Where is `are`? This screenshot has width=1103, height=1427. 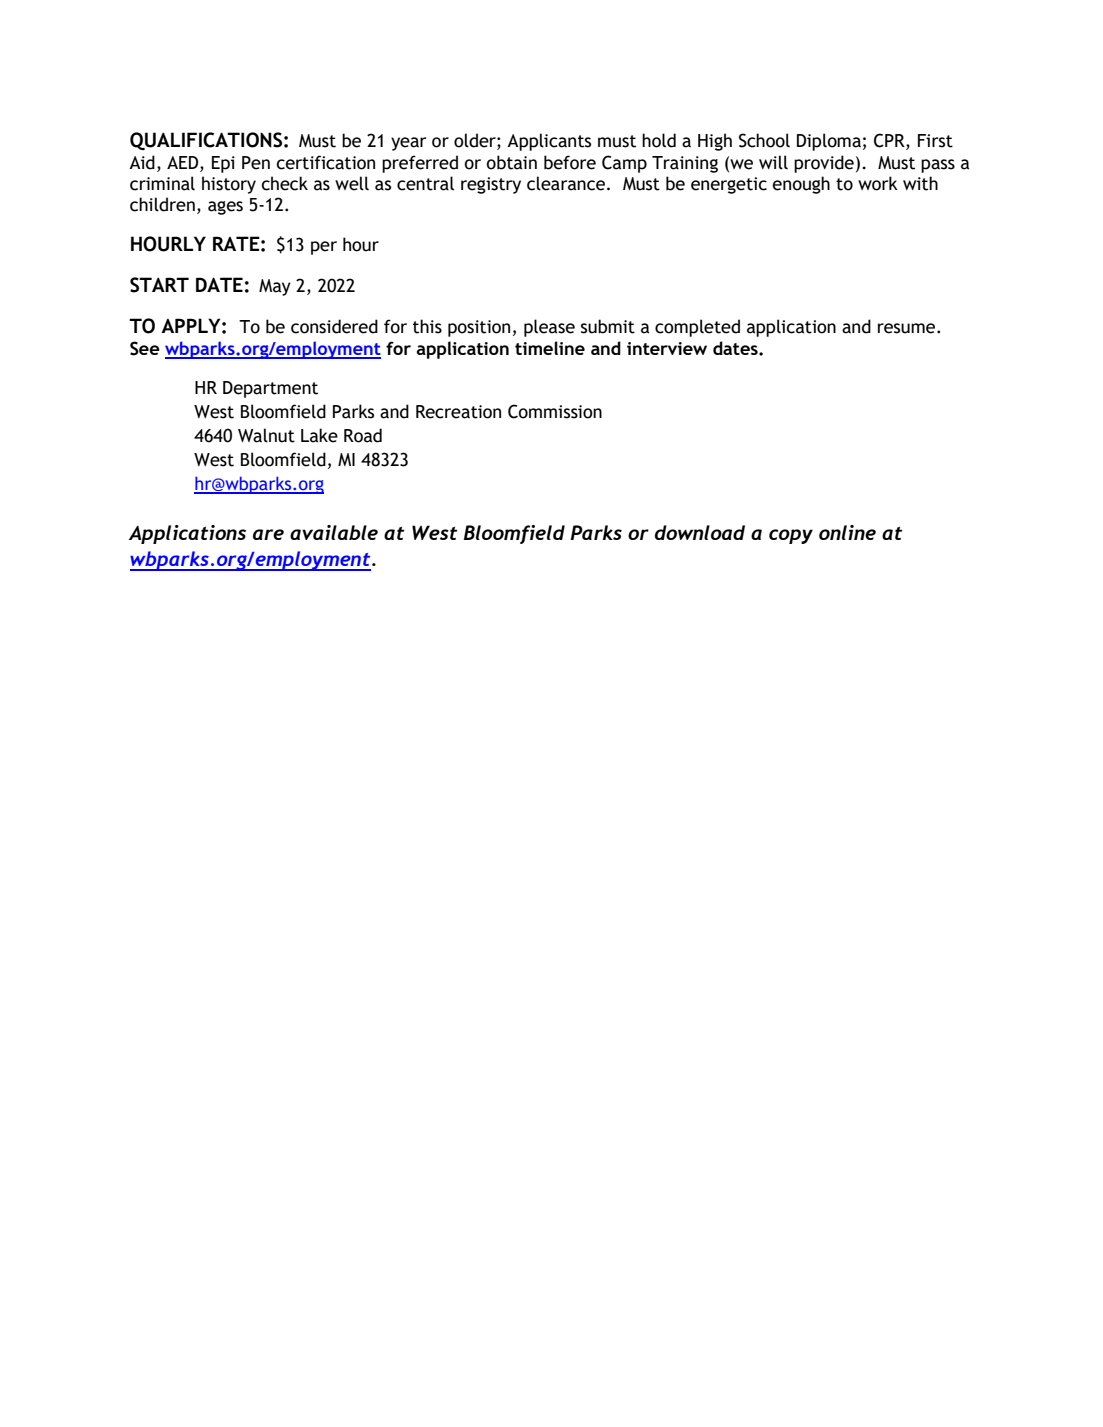
are is located at coordinates (268, 534).
